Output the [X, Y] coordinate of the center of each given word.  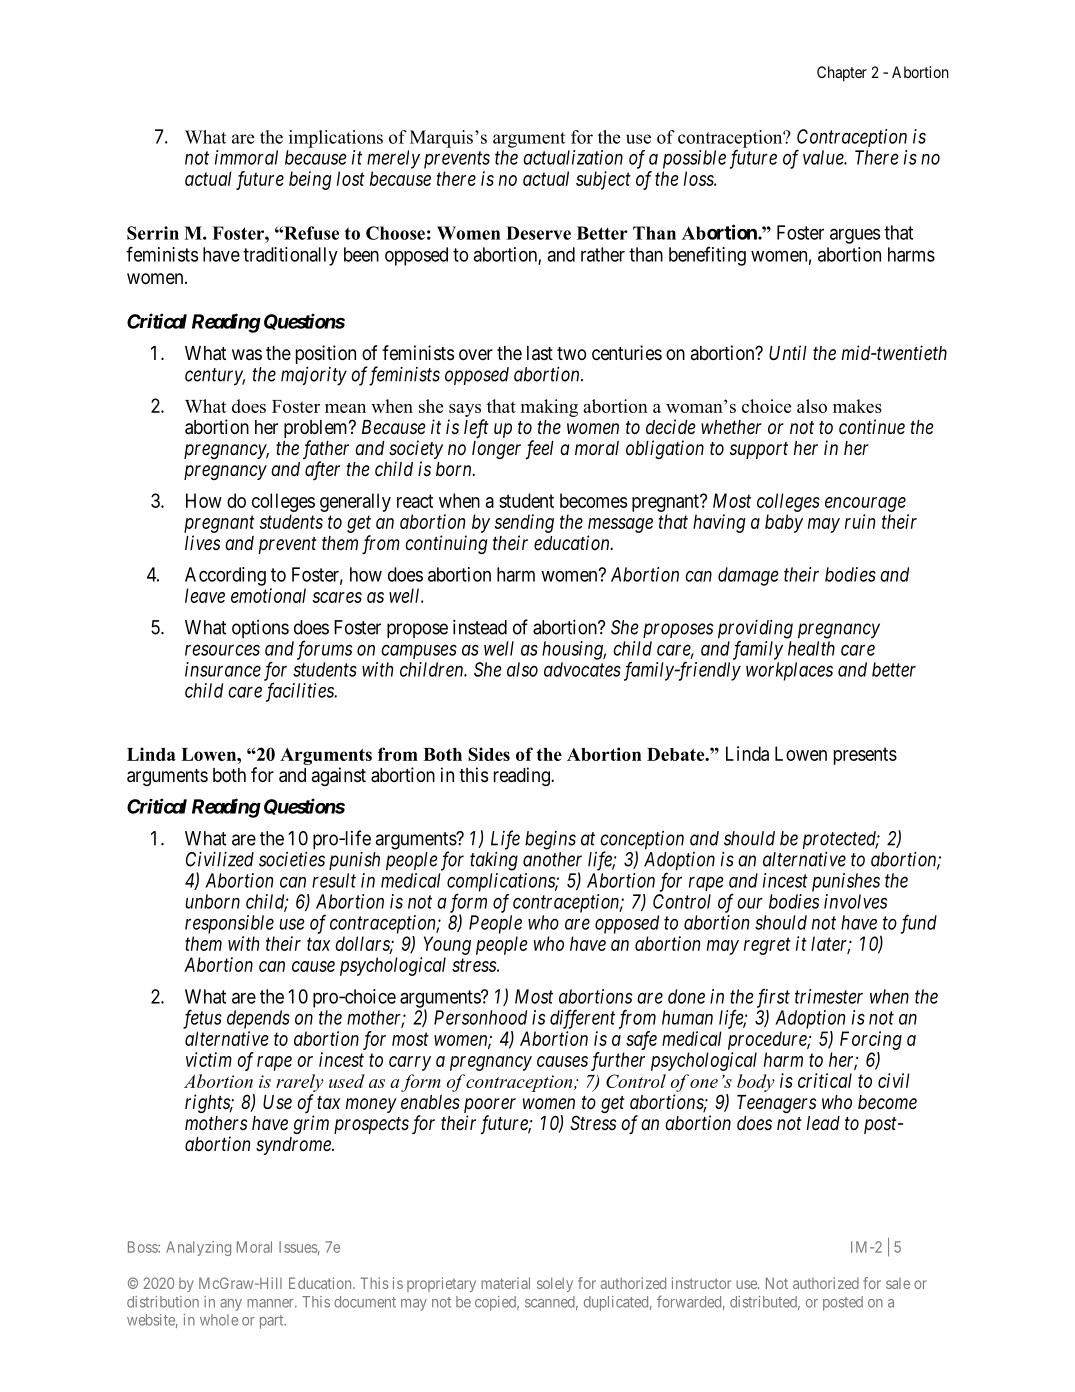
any [231, 1305]
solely [555, 1284]
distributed [765, 1303]
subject [603, 180]
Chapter [842, 74]
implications [336, 139]
